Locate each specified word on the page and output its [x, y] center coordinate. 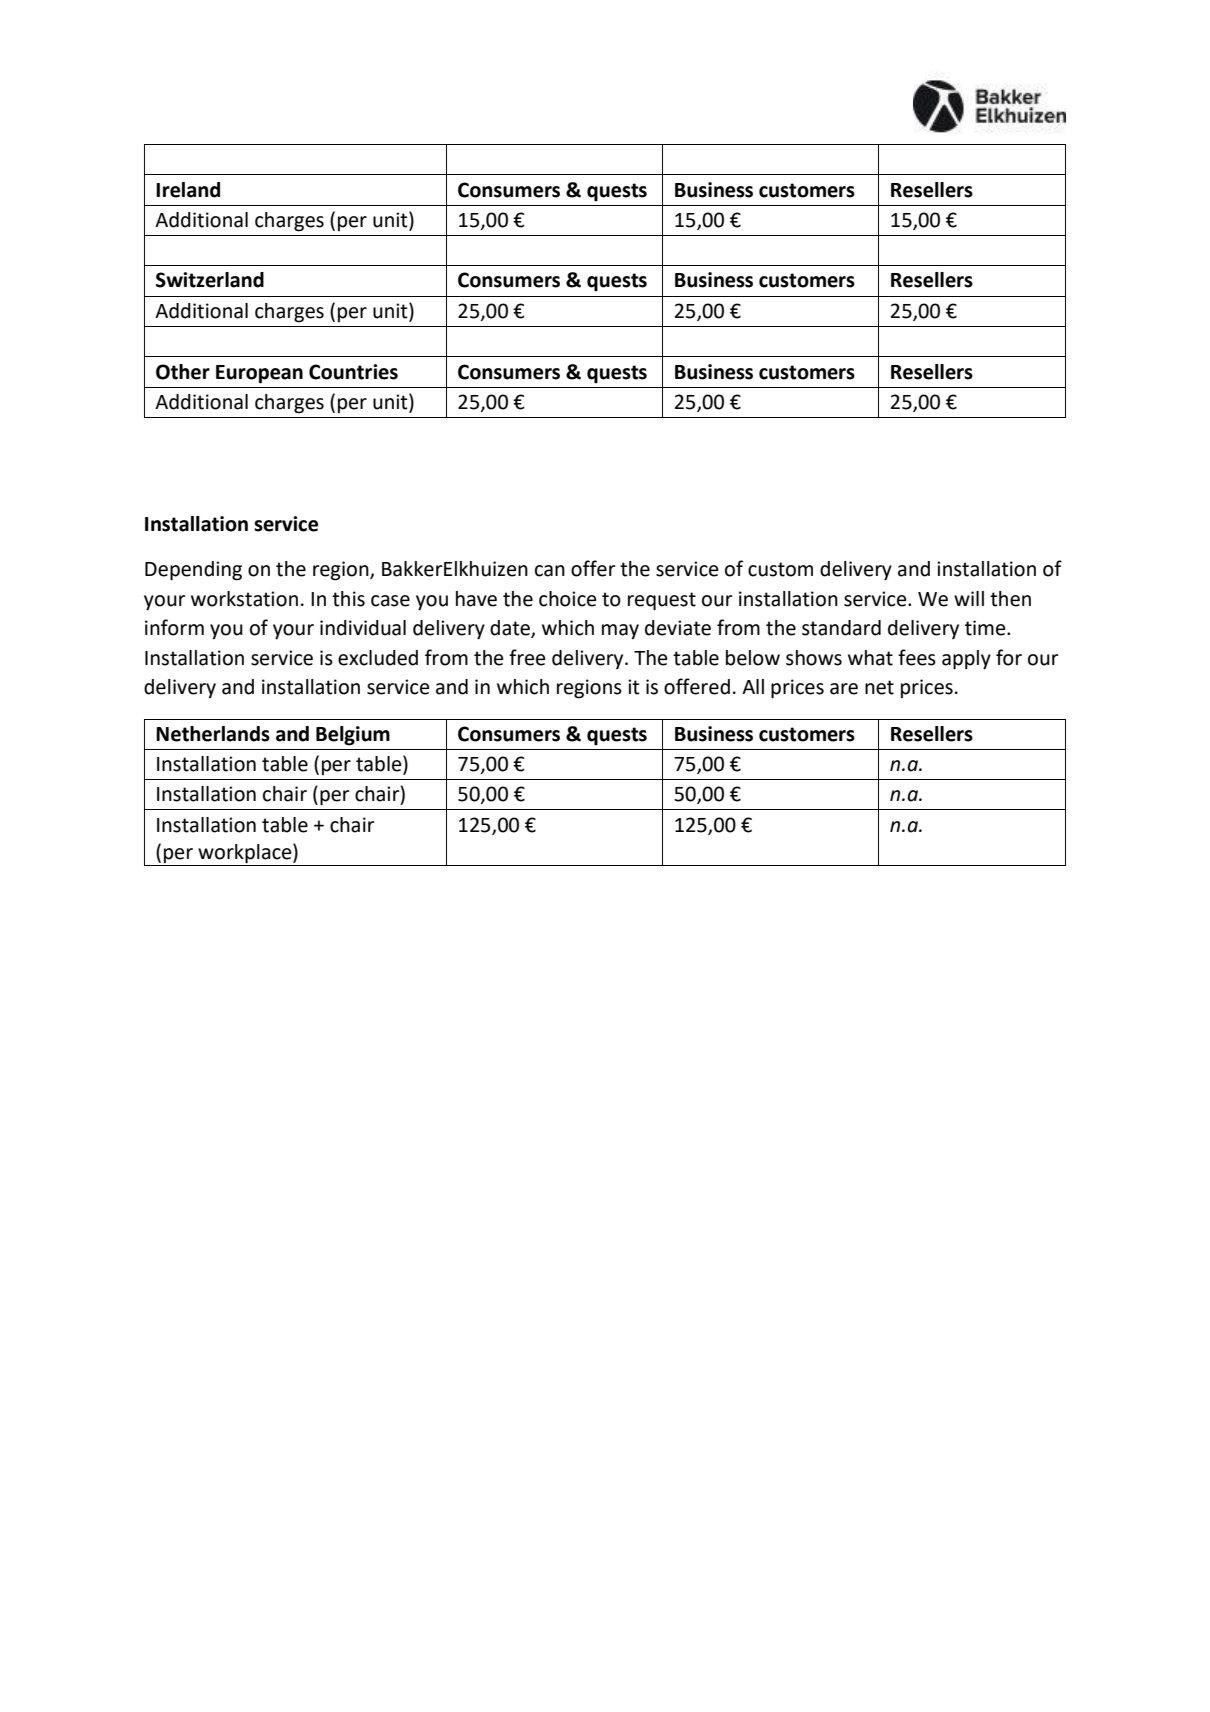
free [527, 657]
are [844, 689]
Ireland [188, 190]
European [259, 374]
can [550, 571]
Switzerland [210, 280]
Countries [353, 372]
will [969, 598]
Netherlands [213, 734]
